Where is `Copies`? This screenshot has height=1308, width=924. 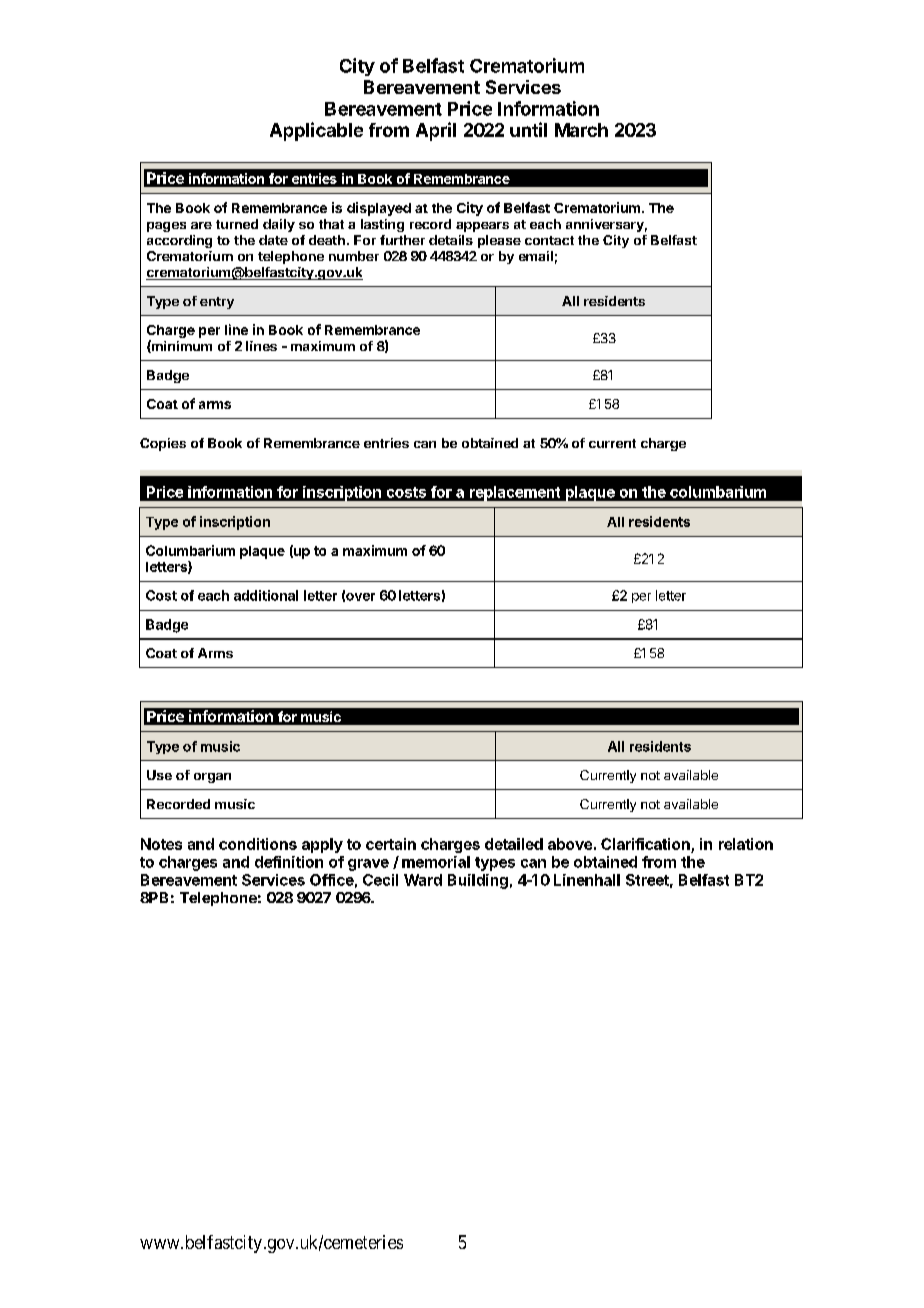 Copies is located at coordinates (163, 444).
